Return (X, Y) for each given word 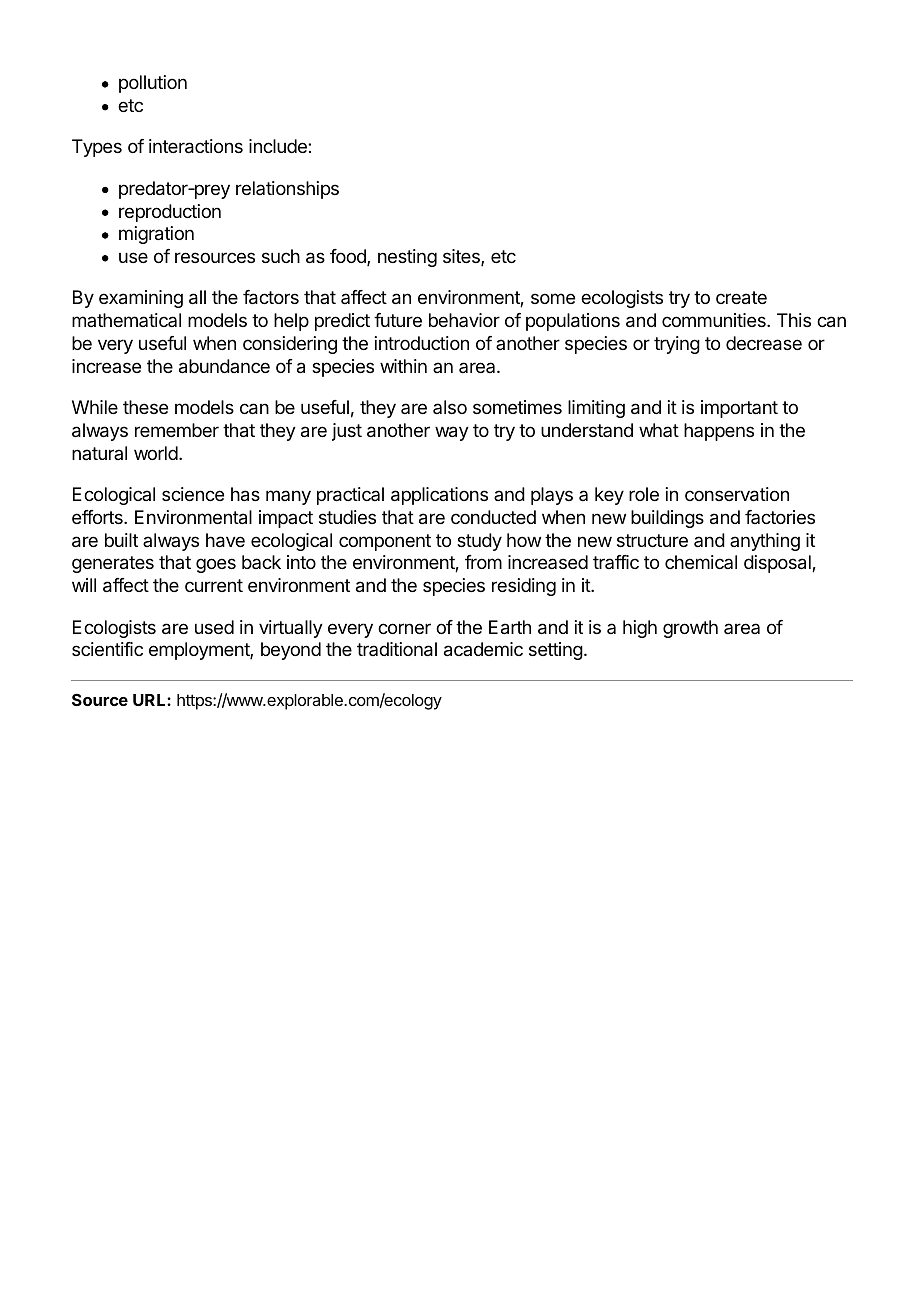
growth (690, 629)
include (279, 146)
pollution (153, 84)
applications (439, 496)
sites (462, 257)
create (741, 298)
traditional (397, 649)
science (193, 494)
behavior (464, 320)
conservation (737, 494)
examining (141, 299)
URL (150, 700)
